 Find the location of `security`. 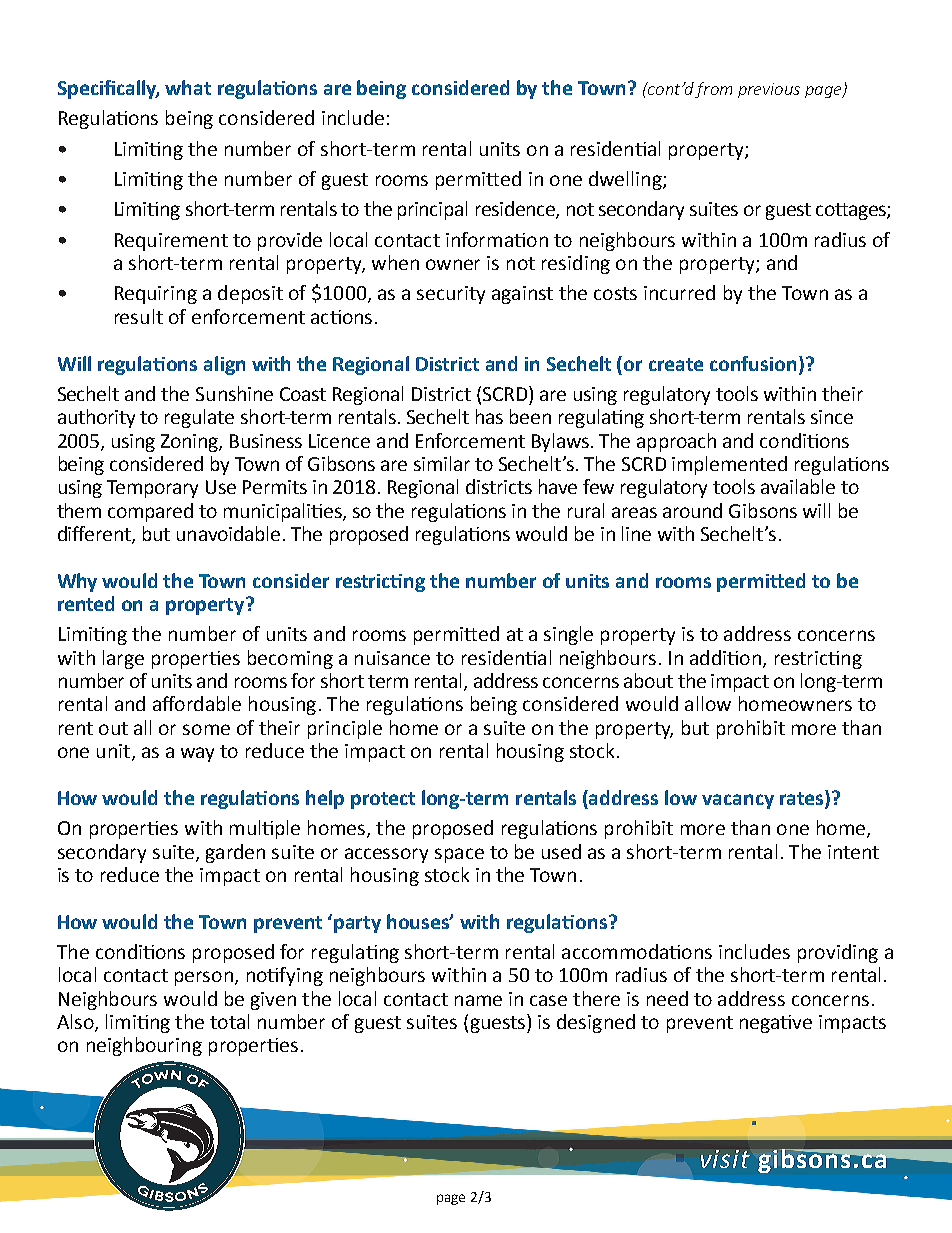

security is located at coordinates (451, 295).
